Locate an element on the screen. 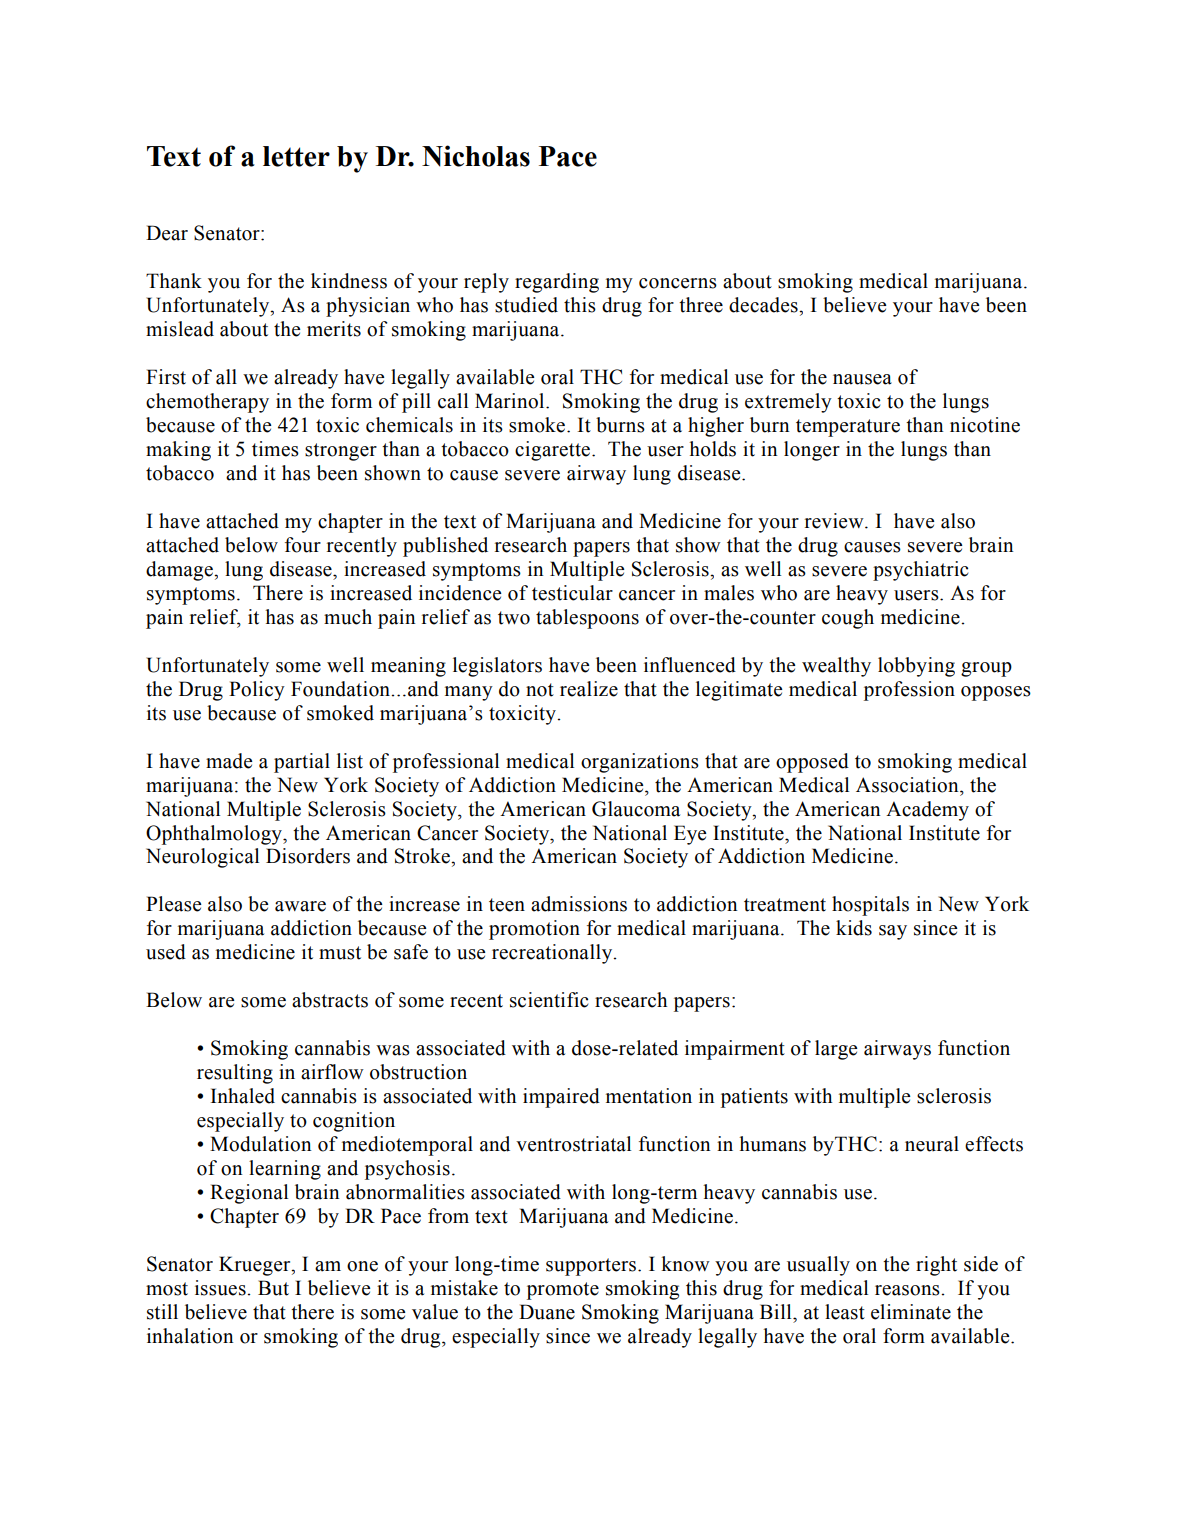 The image size is (1182, 1529). psychiatric is located at coordinates (920, 571).
